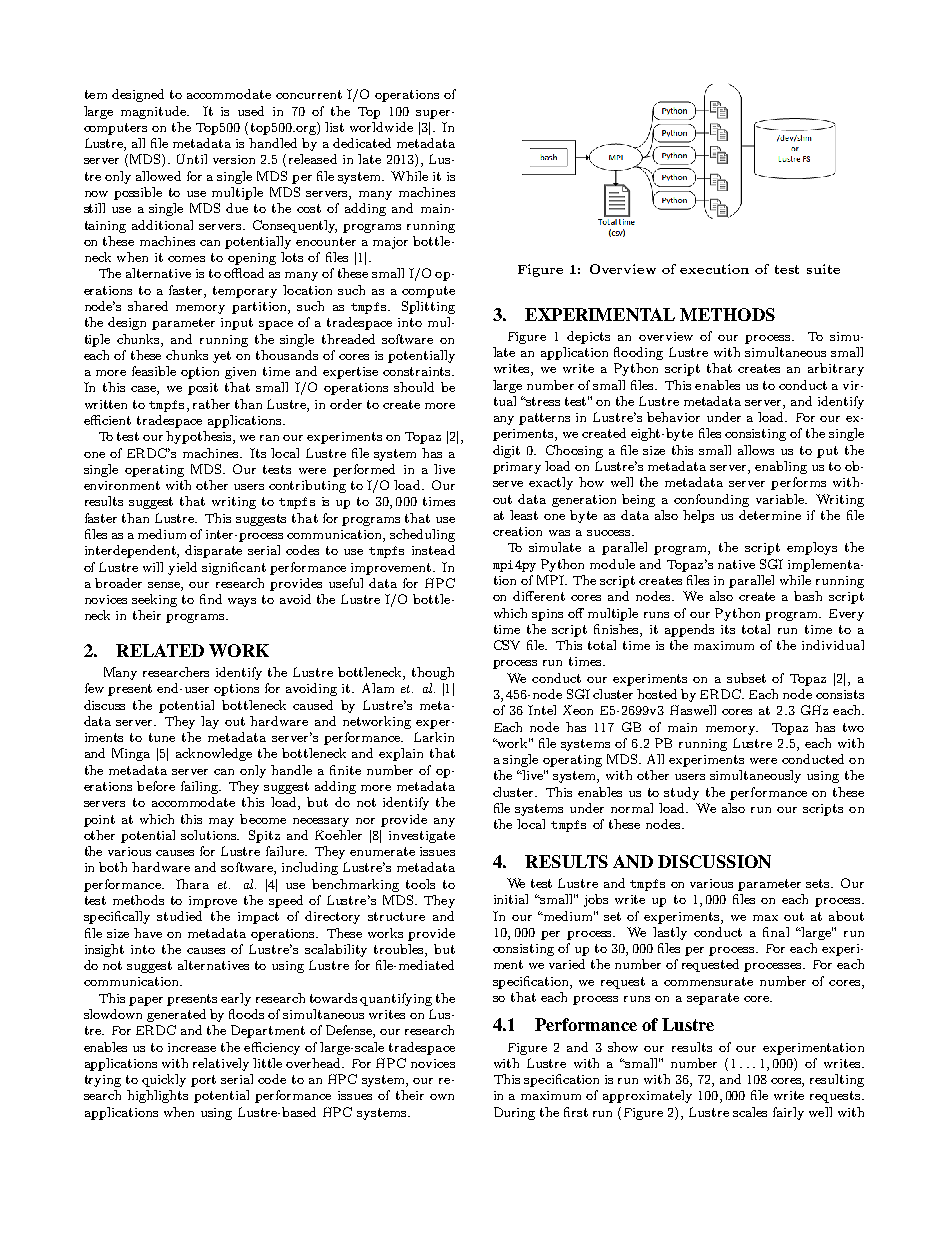 The width and height of the document is (952, 1233). Describe the element at coordinates (155, 112) in the document. I see `magnitude` at that location.
